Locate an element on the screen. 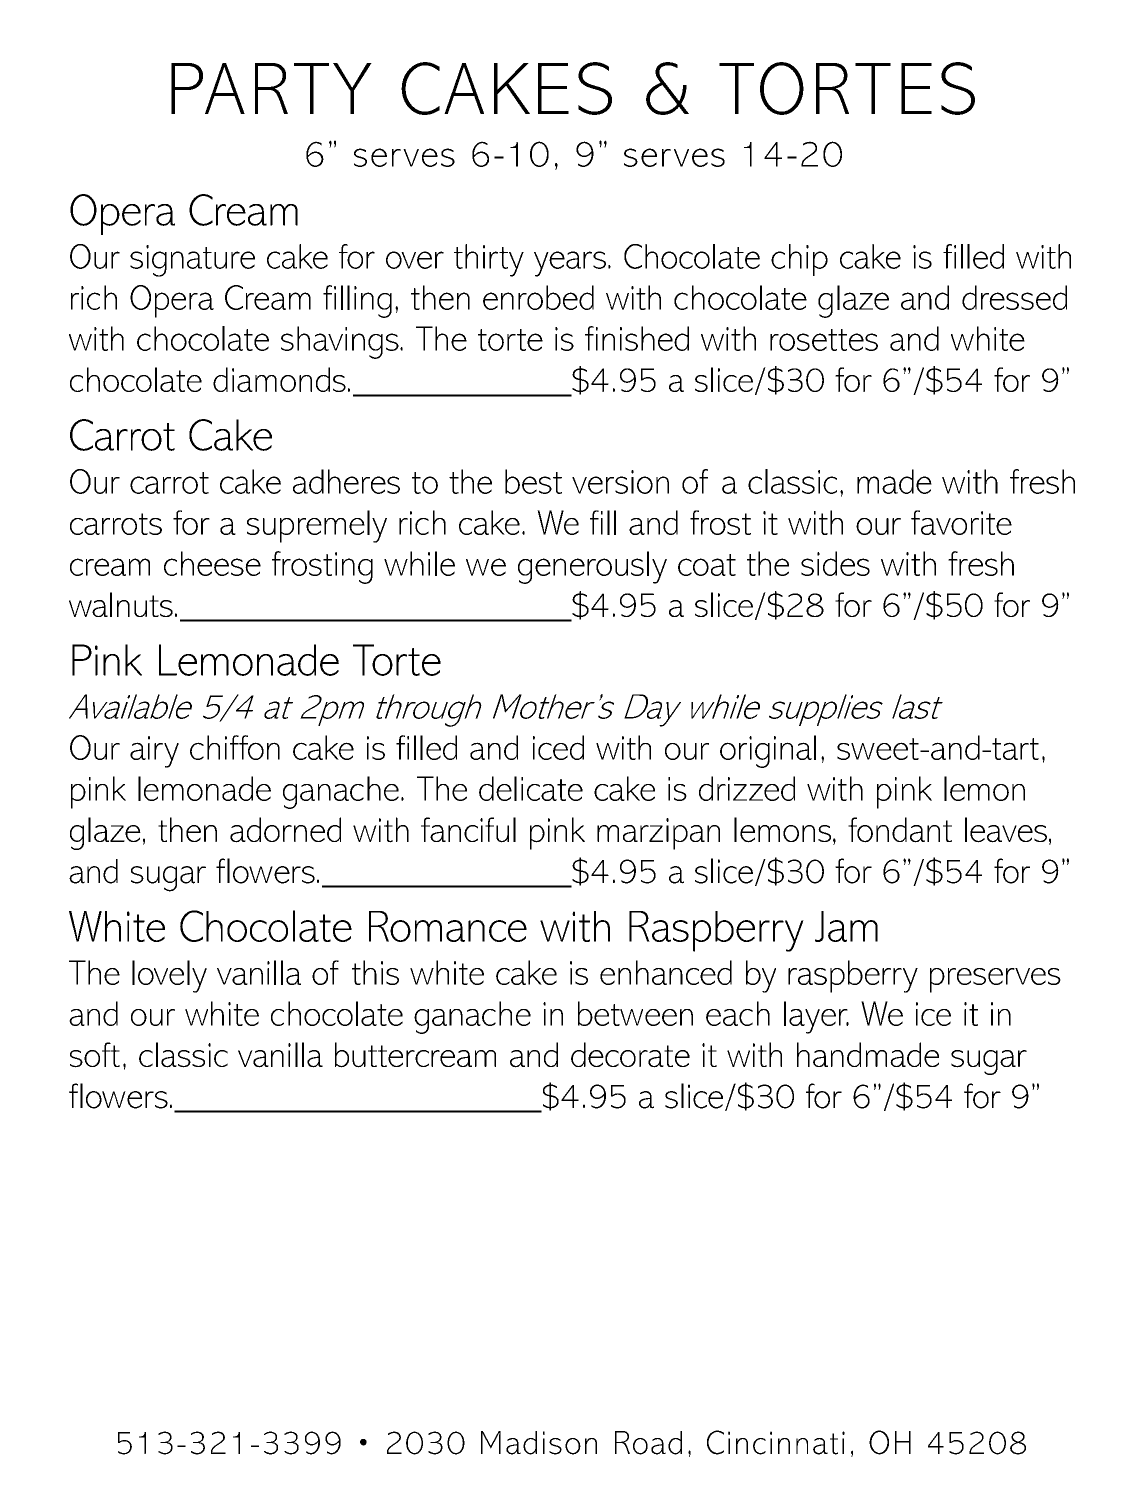 The width and height of the screenshot is (1148, 1485). chiffon is located at coordinates (235, 747).
